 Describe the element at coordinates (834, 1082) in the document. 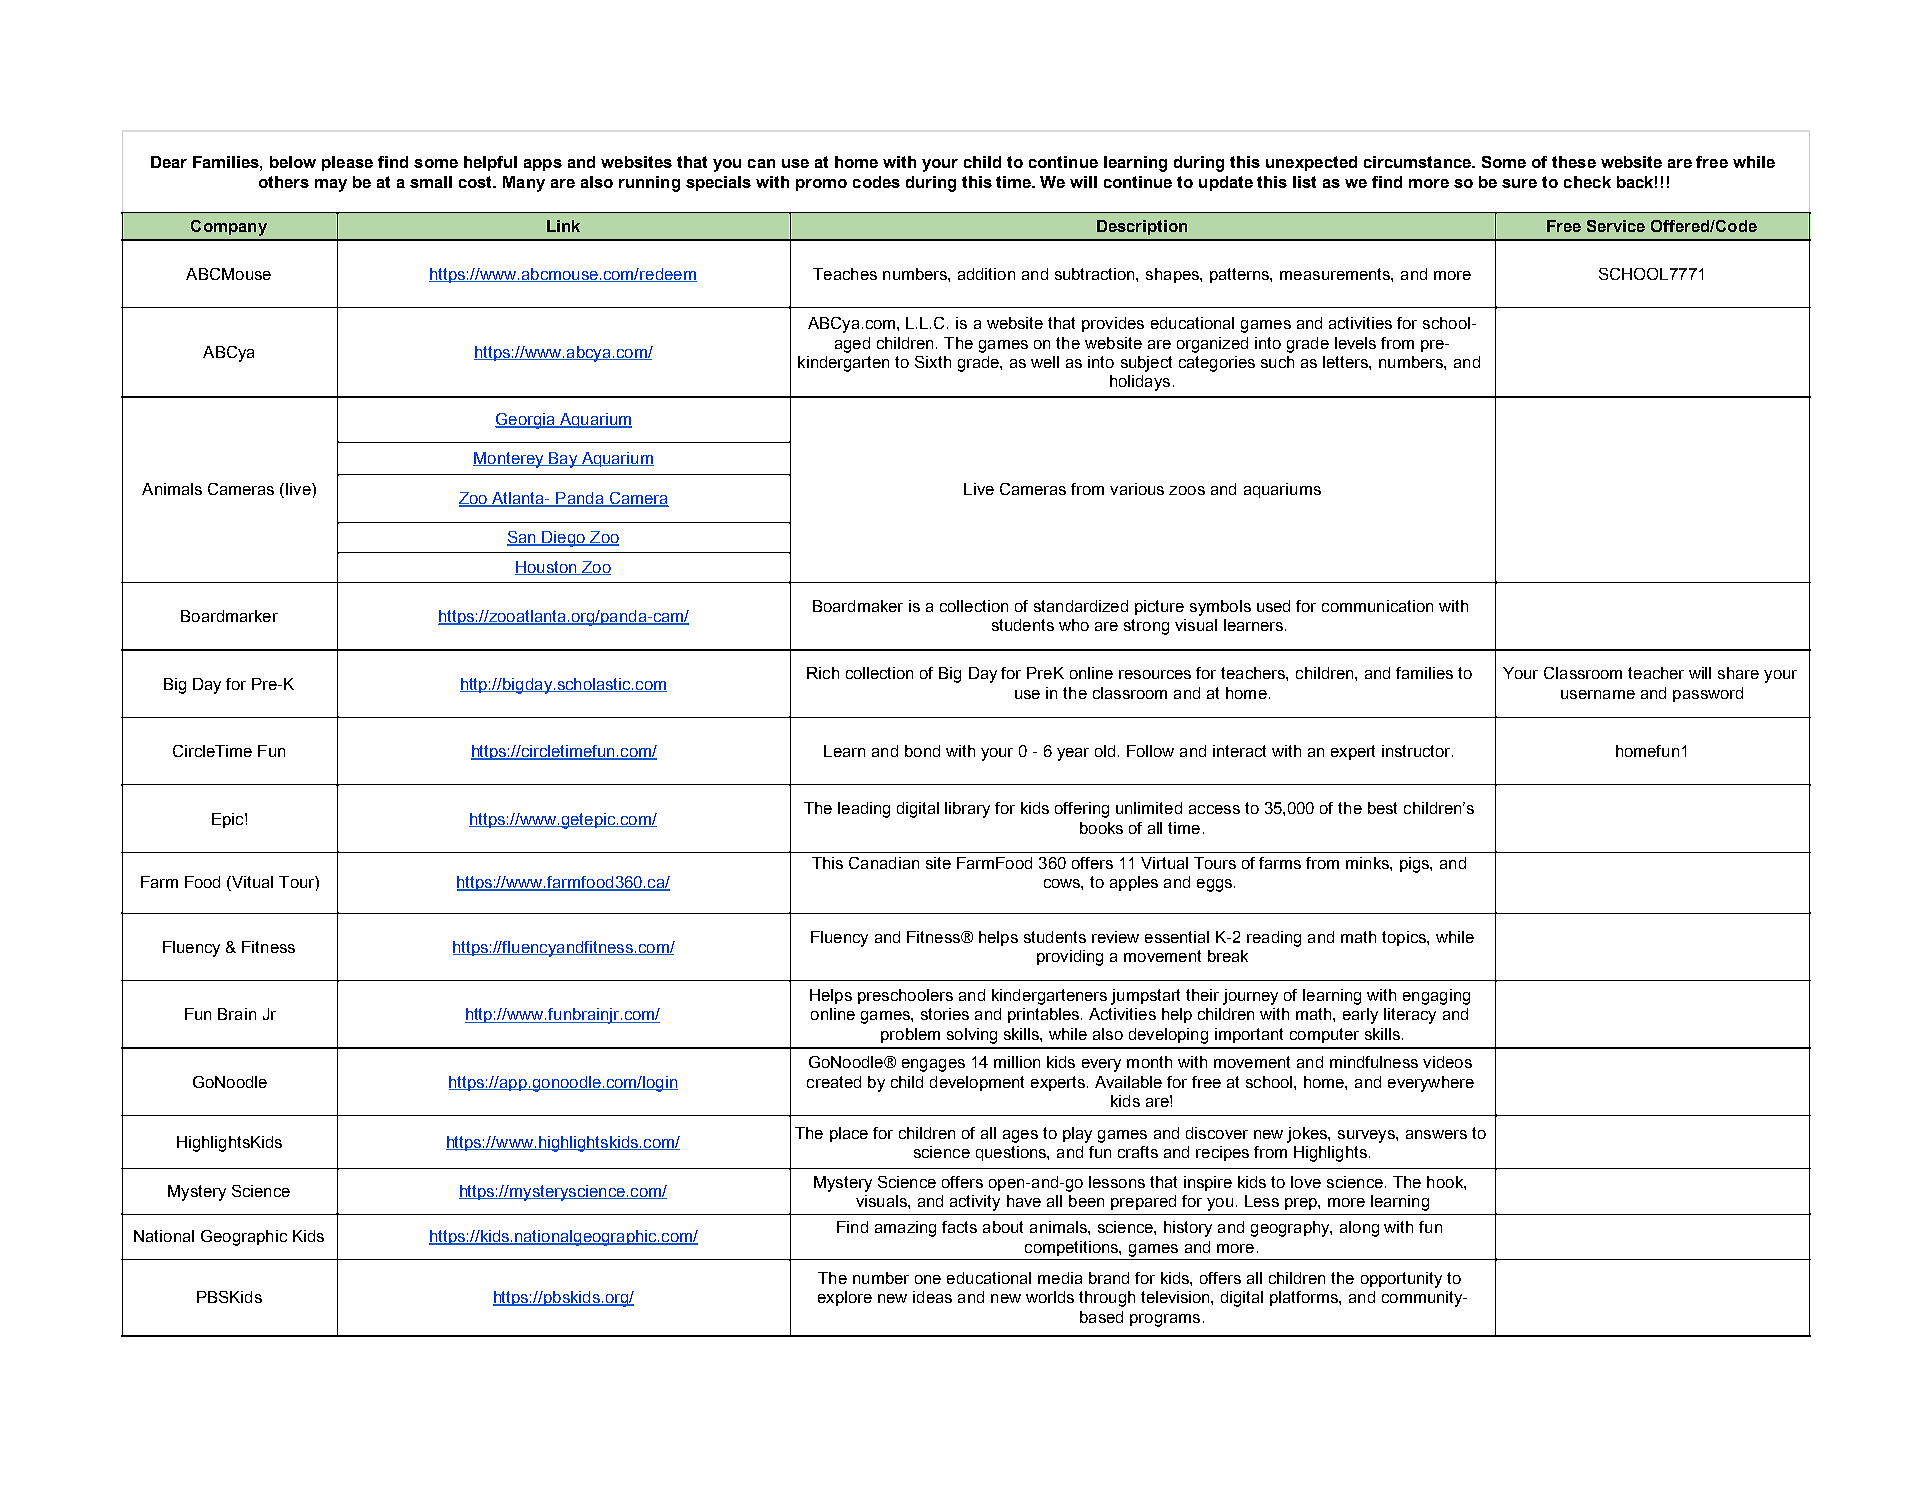

I see `created` at that location.
